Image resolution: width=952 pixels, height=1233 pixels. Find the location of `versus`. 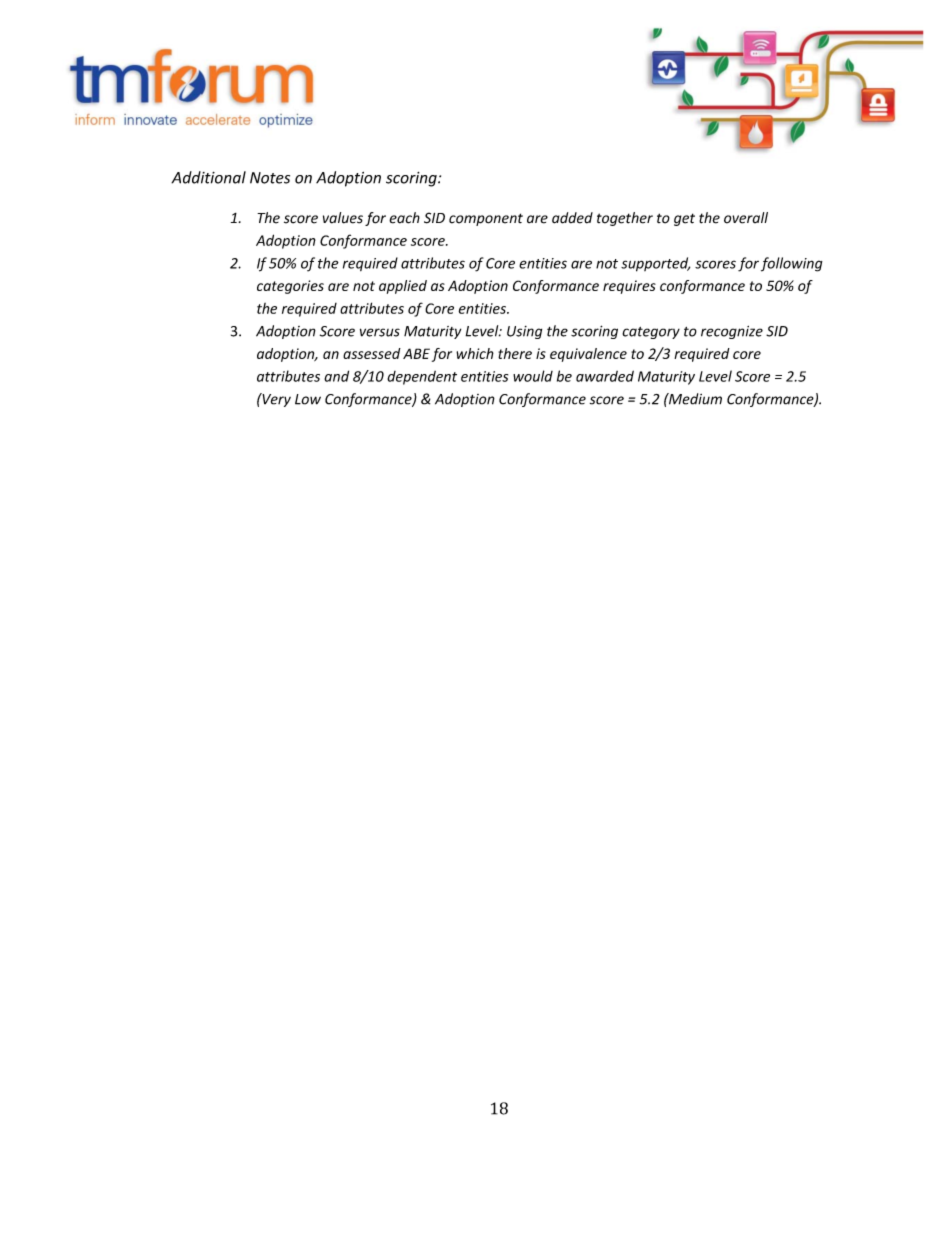

versus is located at coordinates (380, 332).
